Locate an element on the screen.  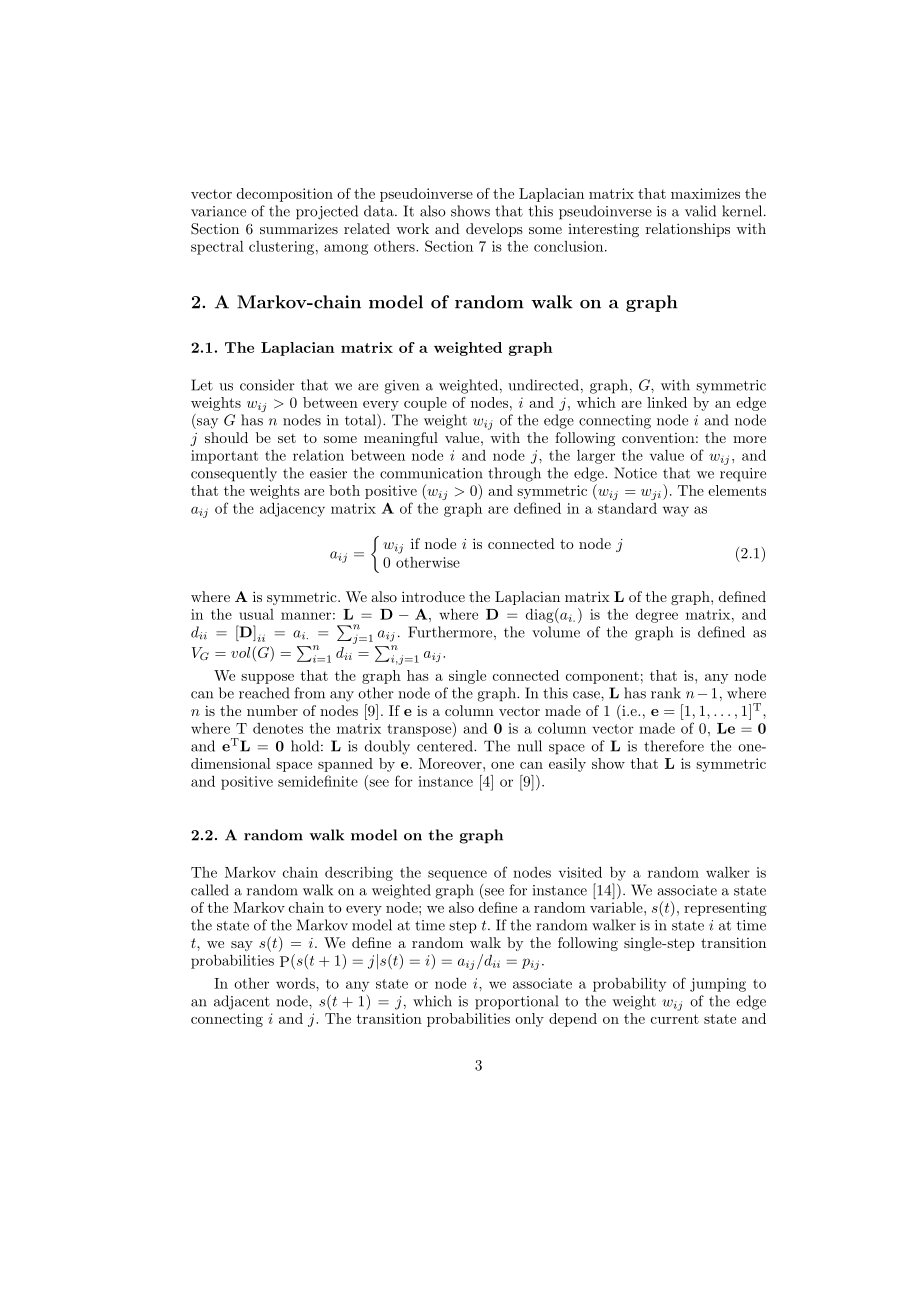
summarizes is located at coordinates (299, 228).
